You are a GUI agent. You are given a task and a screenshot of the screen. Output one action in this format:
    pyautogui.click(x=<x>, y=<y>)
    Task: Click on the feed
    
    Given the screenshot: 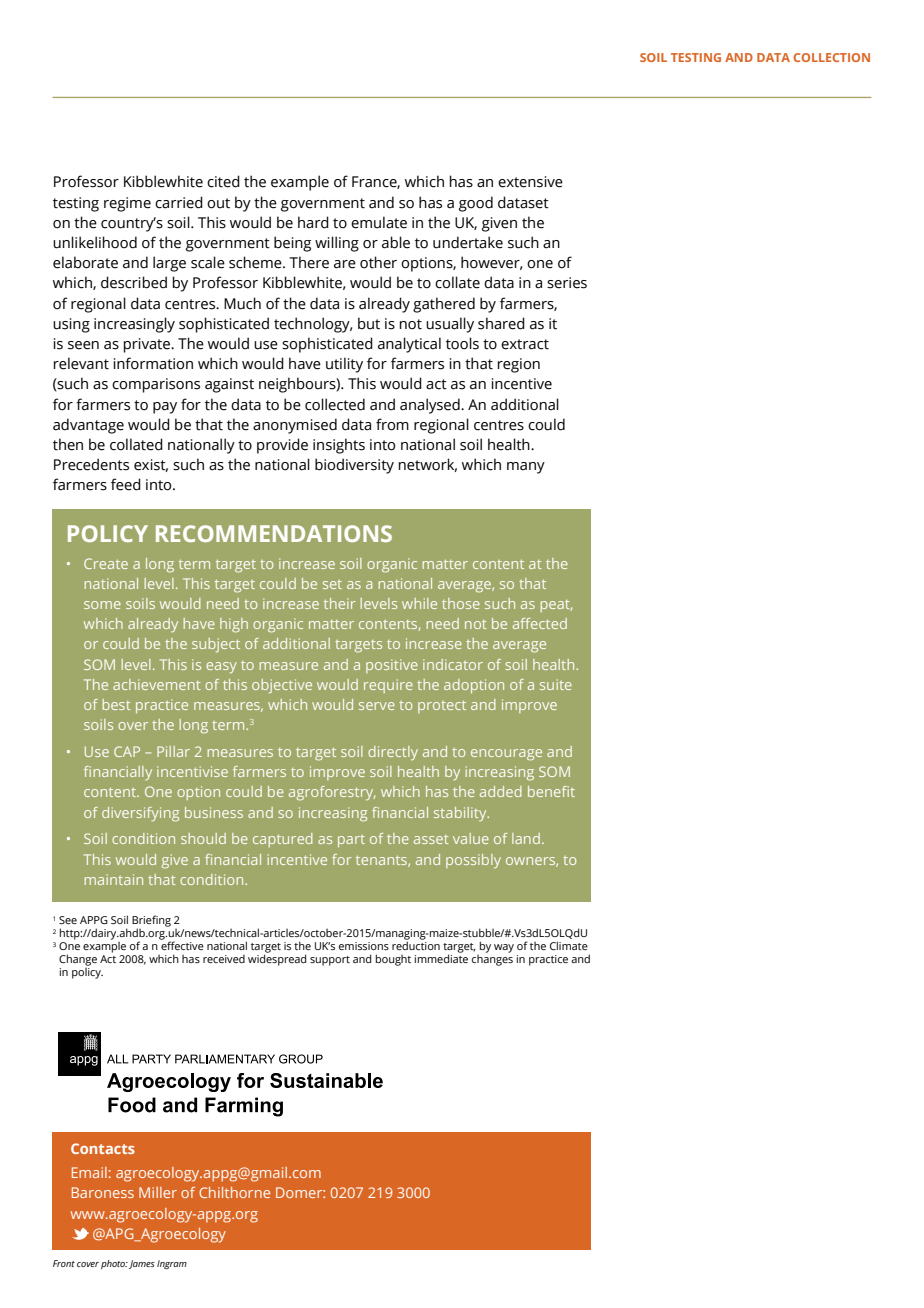 What is the action you would take?
    pyautogui.click(x=126, y=484)
